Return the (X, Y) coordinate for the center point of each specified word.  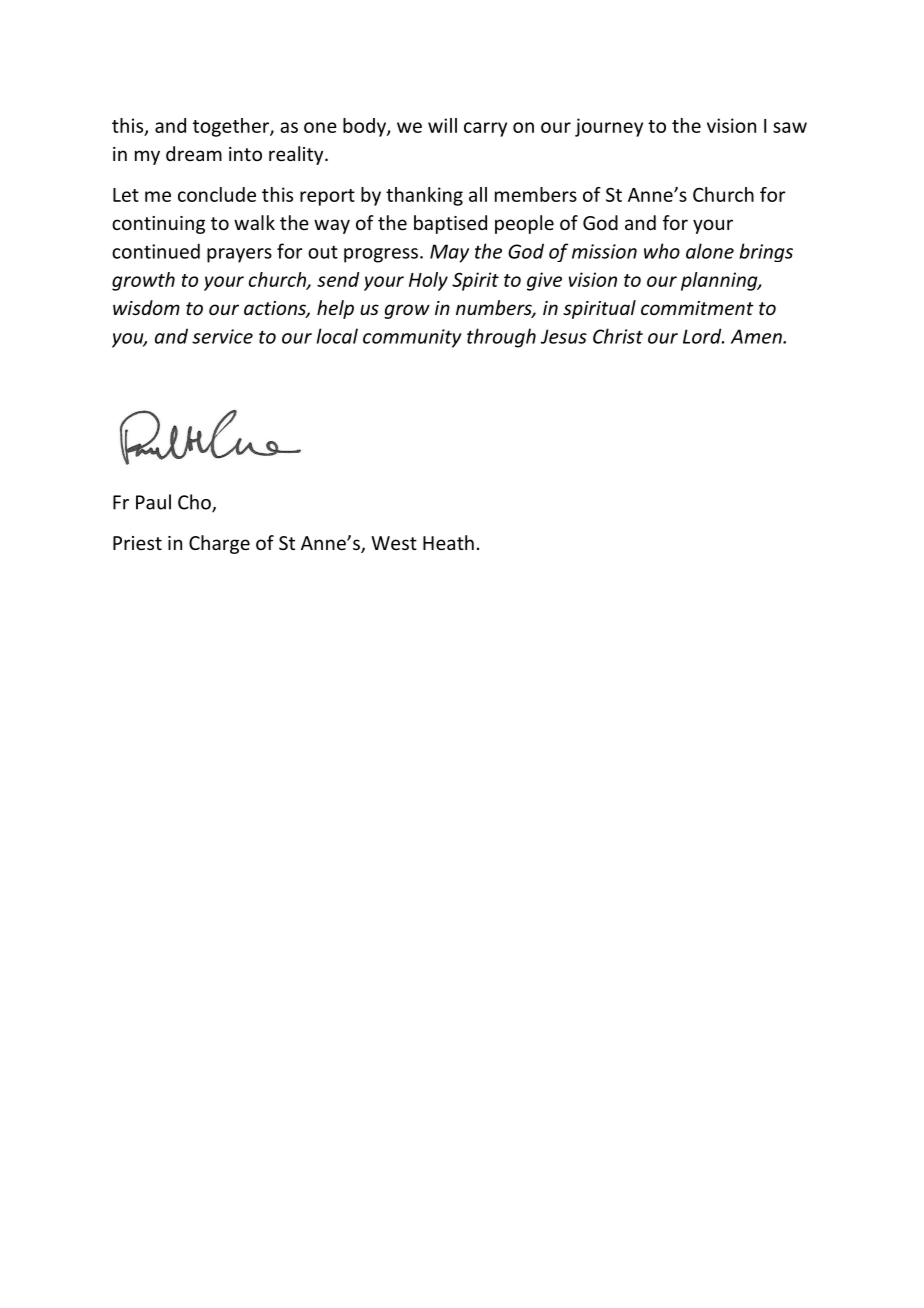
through (501, 338)
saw (790, 127)
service (222, 336)
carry (485, 129)
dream (194, 153)
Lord (703, 336)
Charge (219, 544)
